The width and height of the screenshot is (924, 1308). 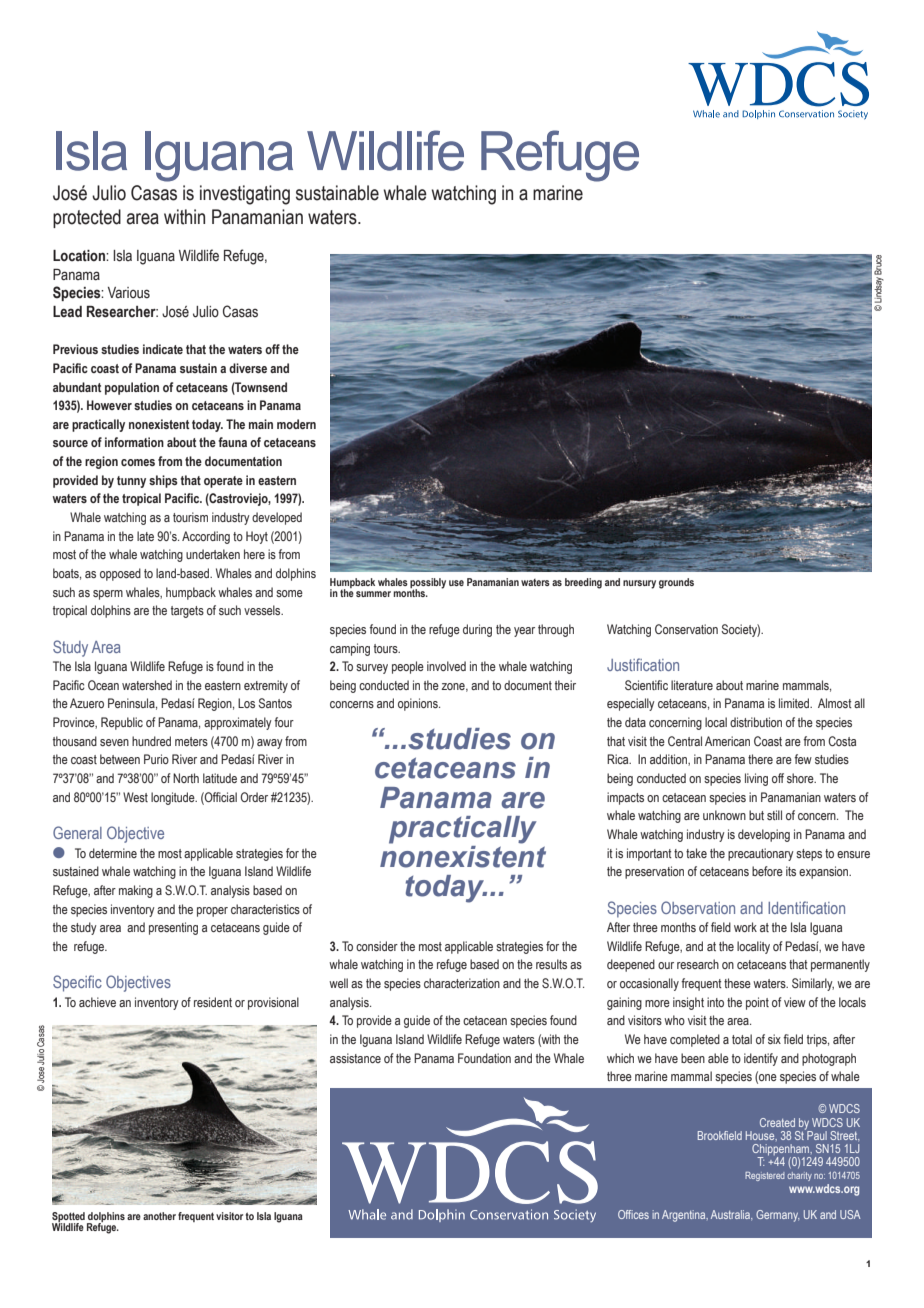 I want to click on resident, so click(x=213, y=1002).
